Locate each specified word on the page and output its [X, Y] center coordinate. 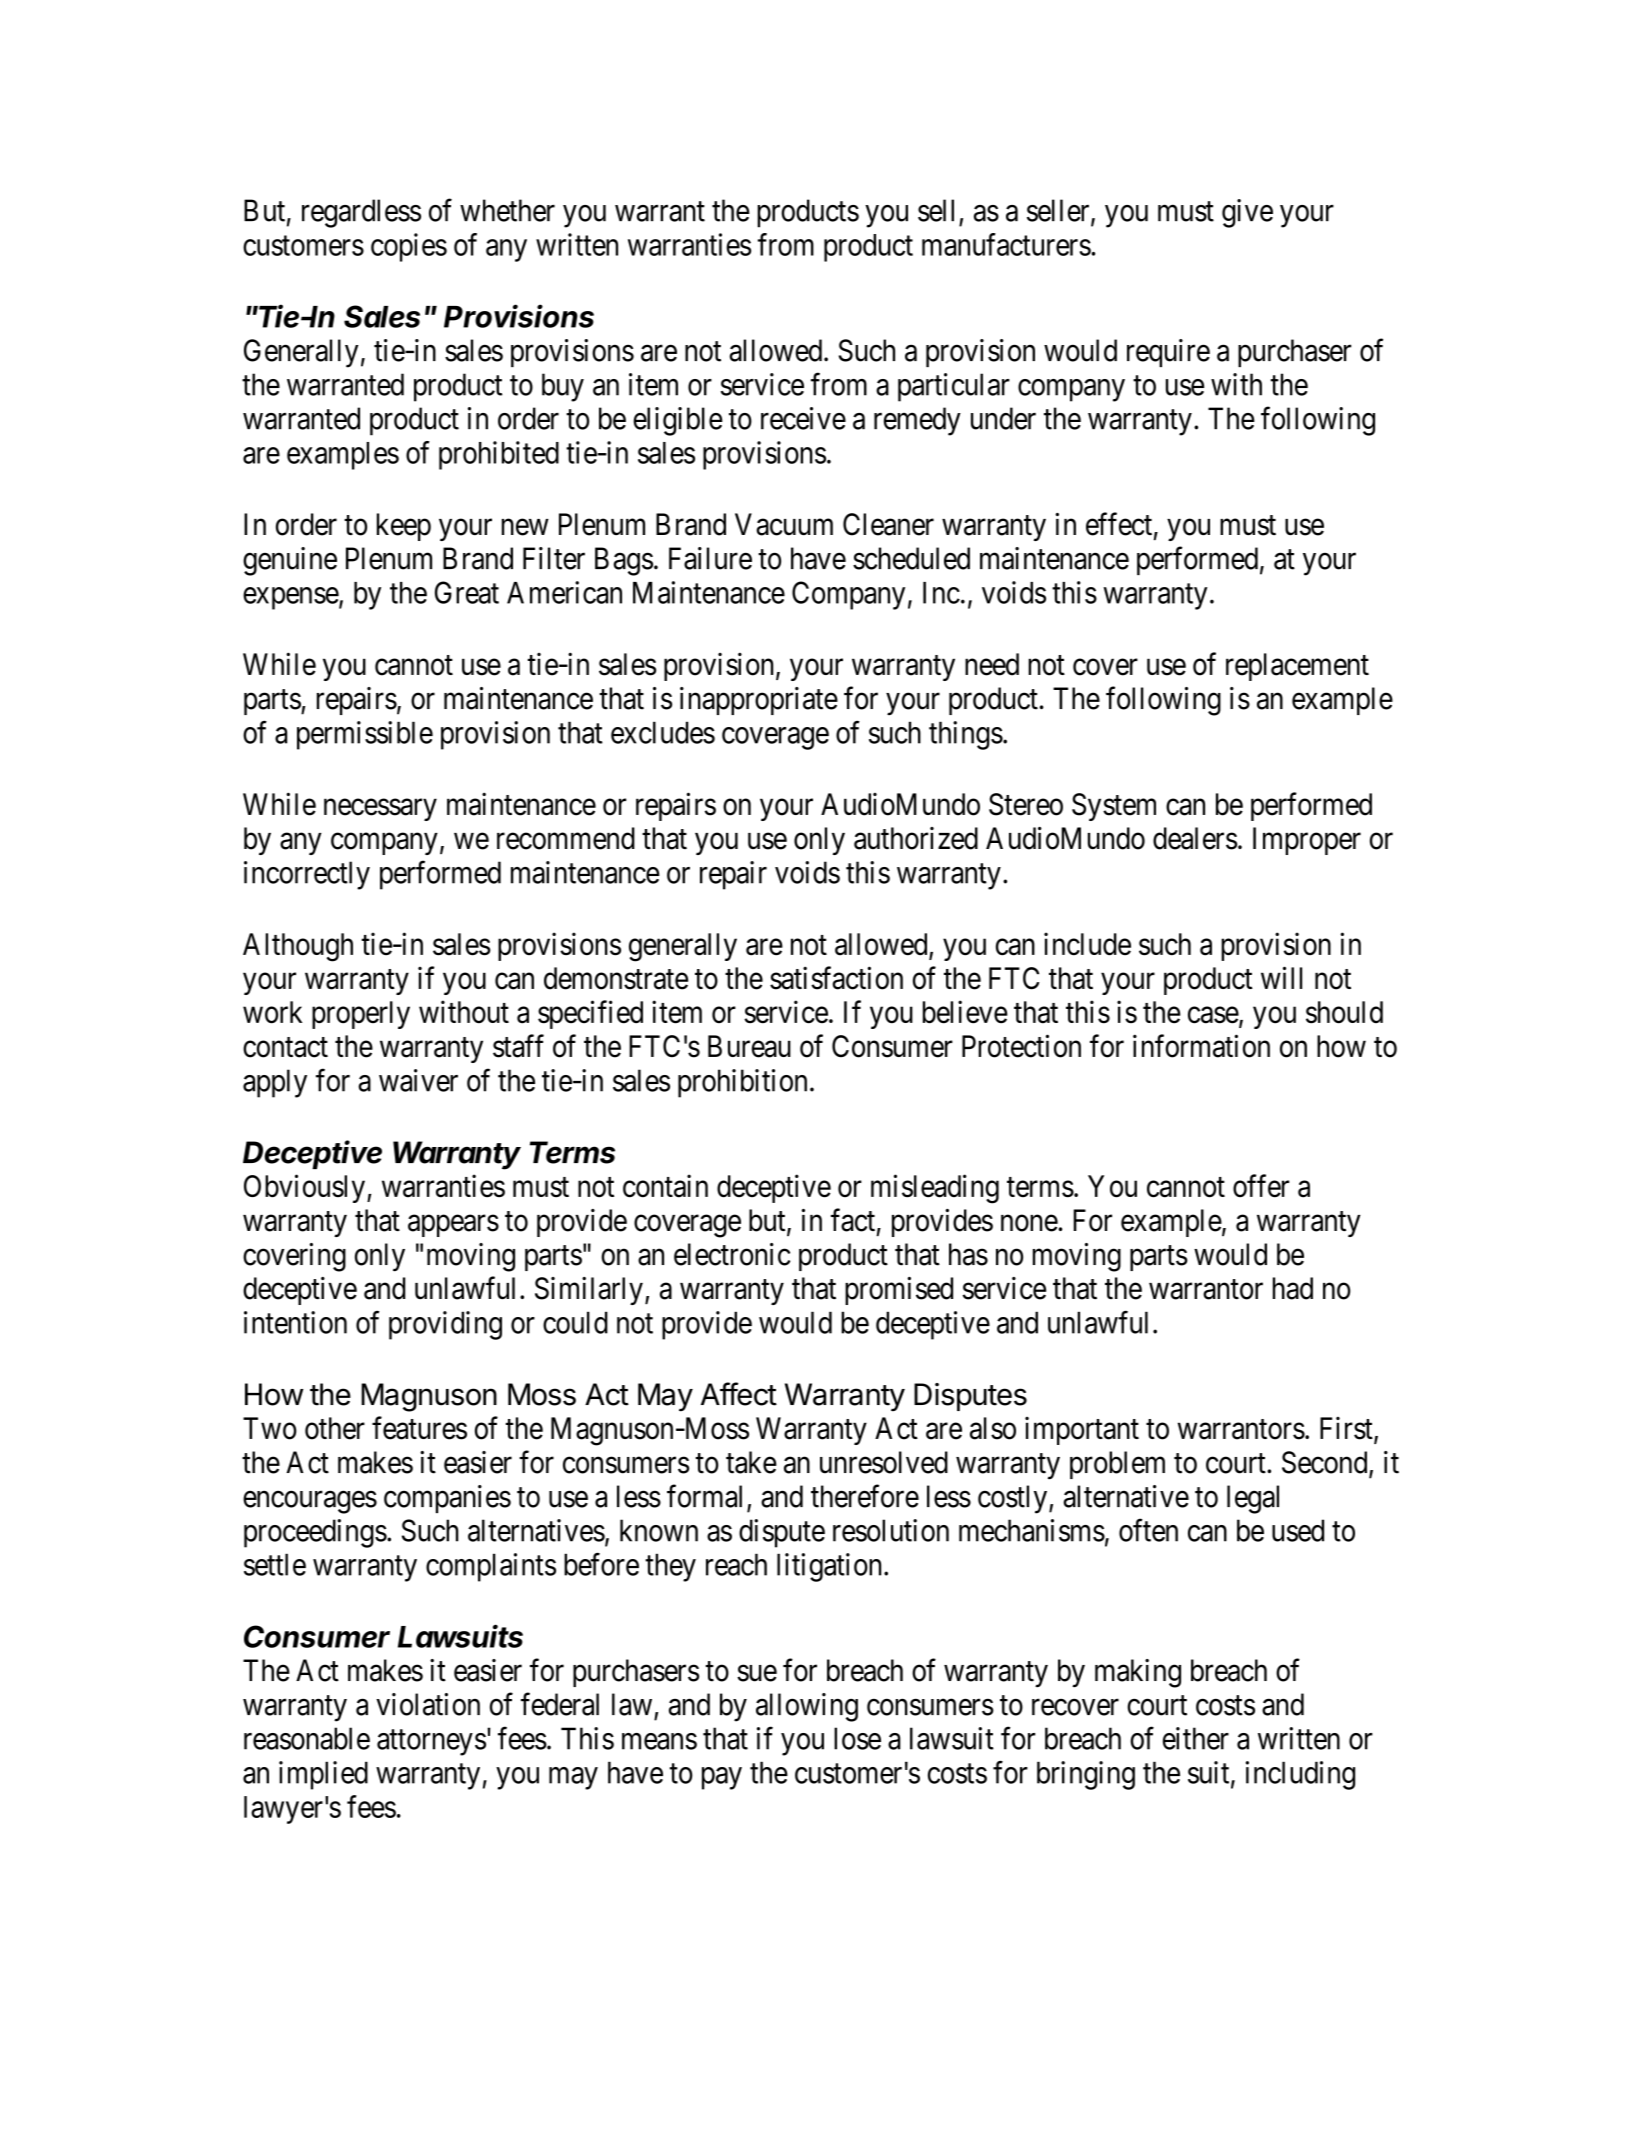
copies [409, 247]
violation [428, 1704]
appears [453, 1226]
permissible [365, 735]
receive [803, 418]
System [1114, 807]
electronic [732, 1254]
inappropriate [759, 701]
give [1247, 213]
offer [1261, 1186]
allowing [807, 1707]
